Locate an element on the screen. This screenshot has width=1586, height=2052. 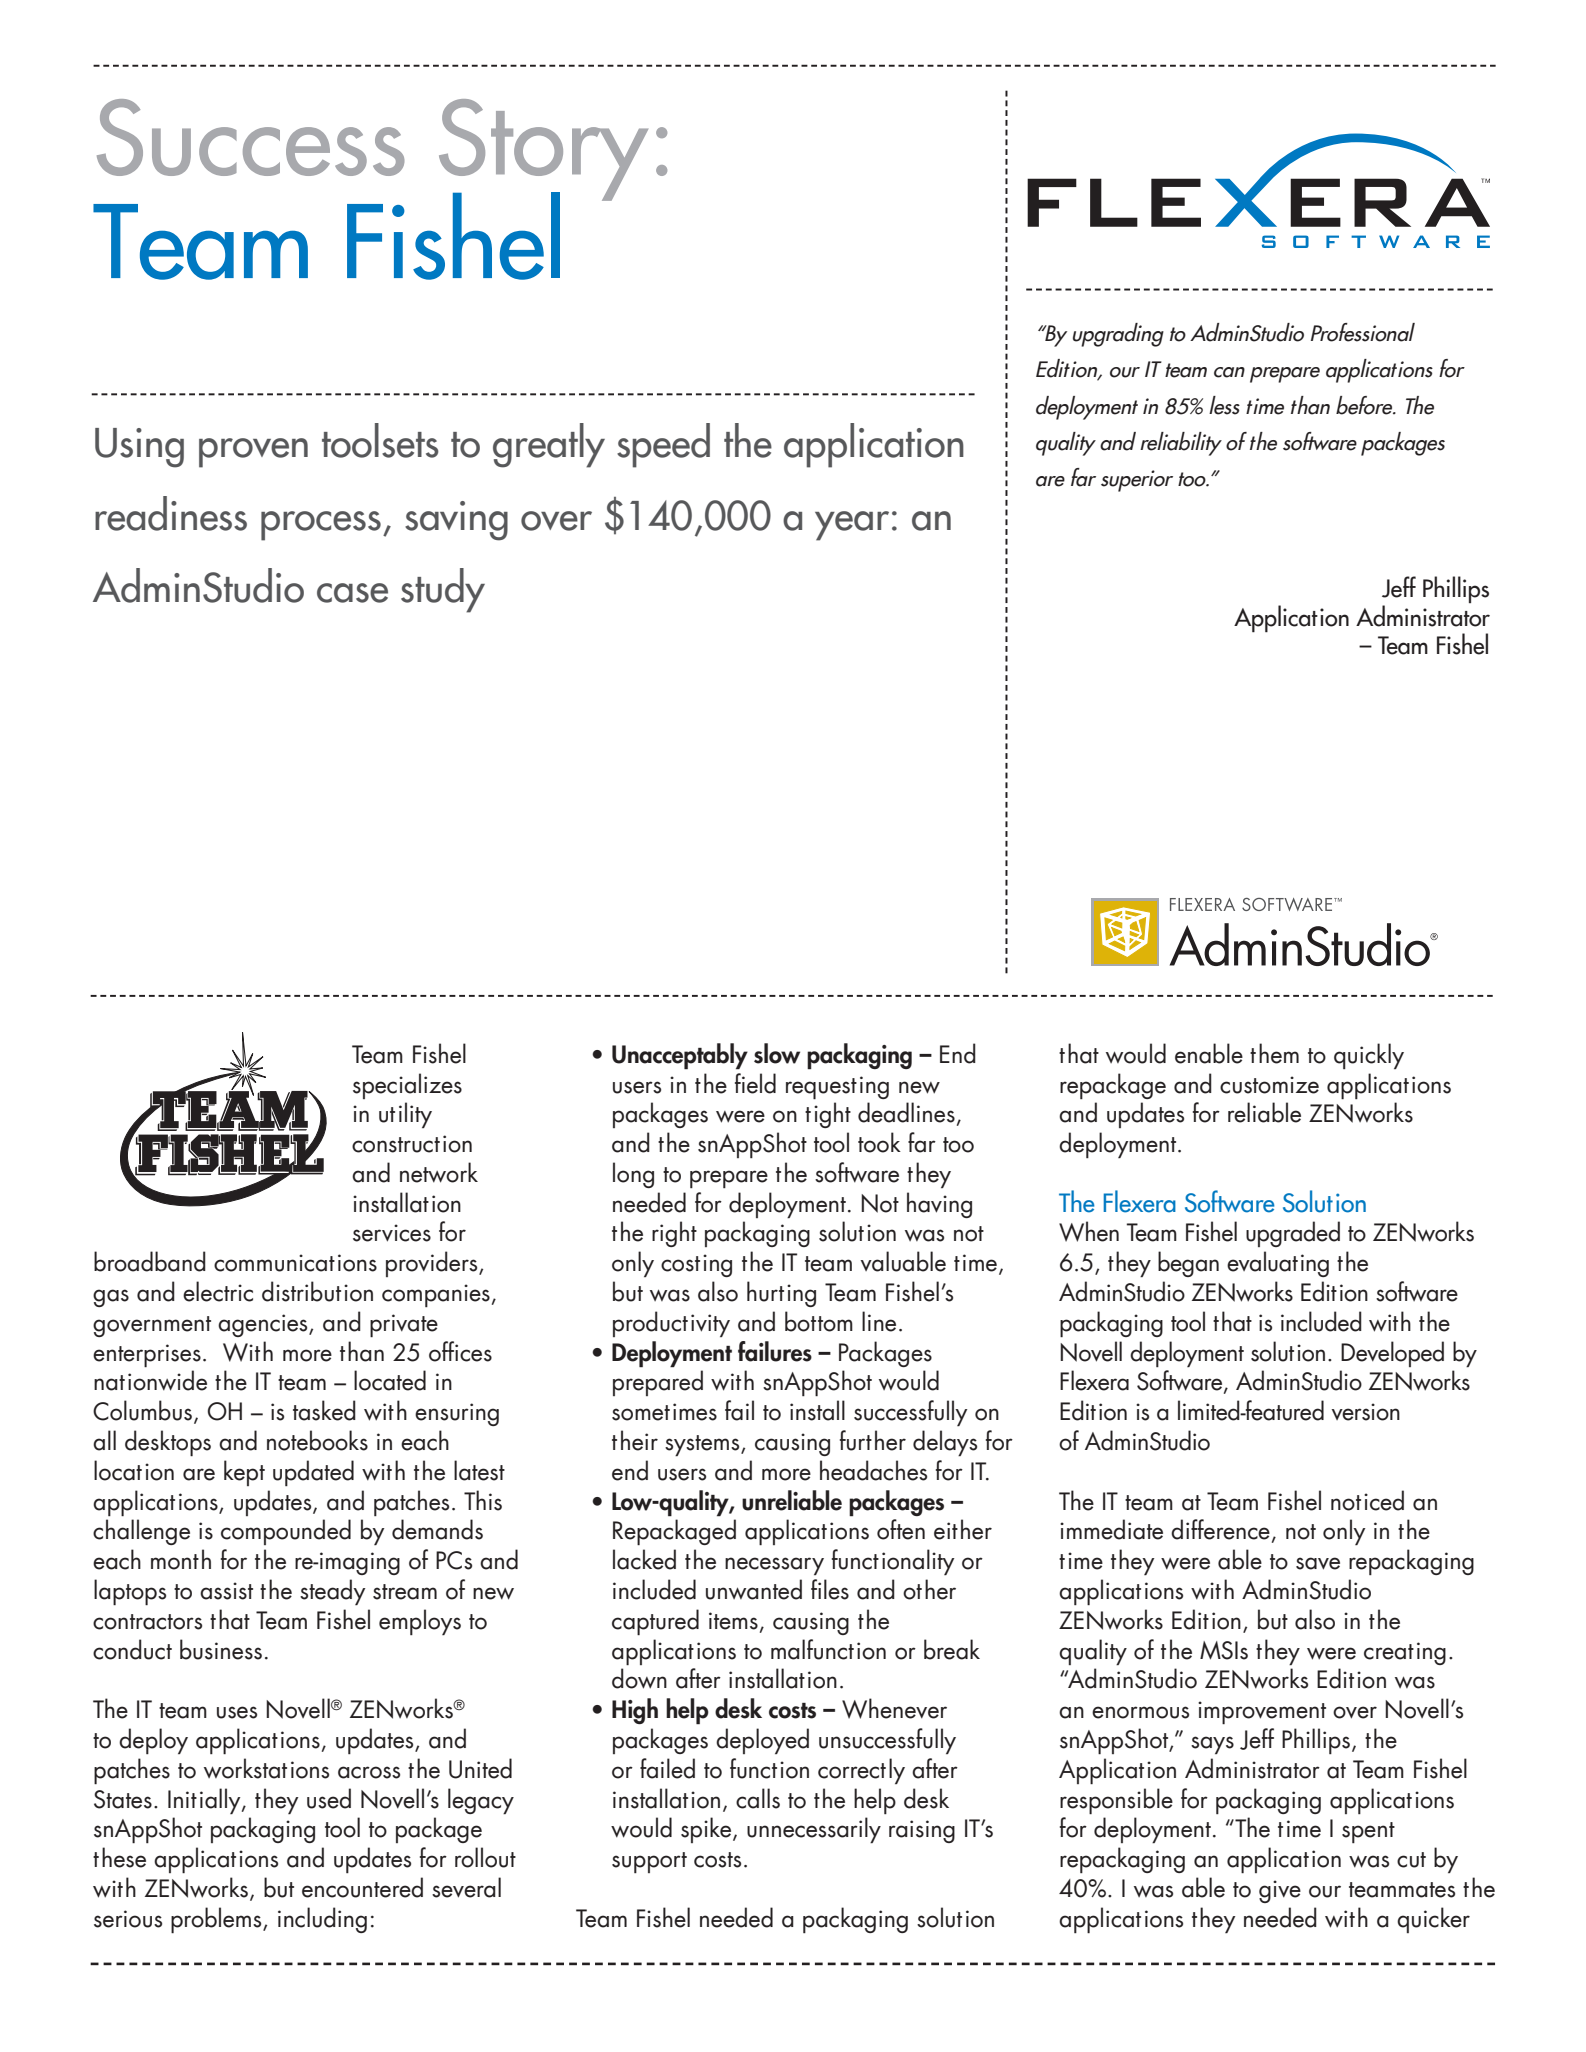
kept is located at coordinates (244, 1473).
